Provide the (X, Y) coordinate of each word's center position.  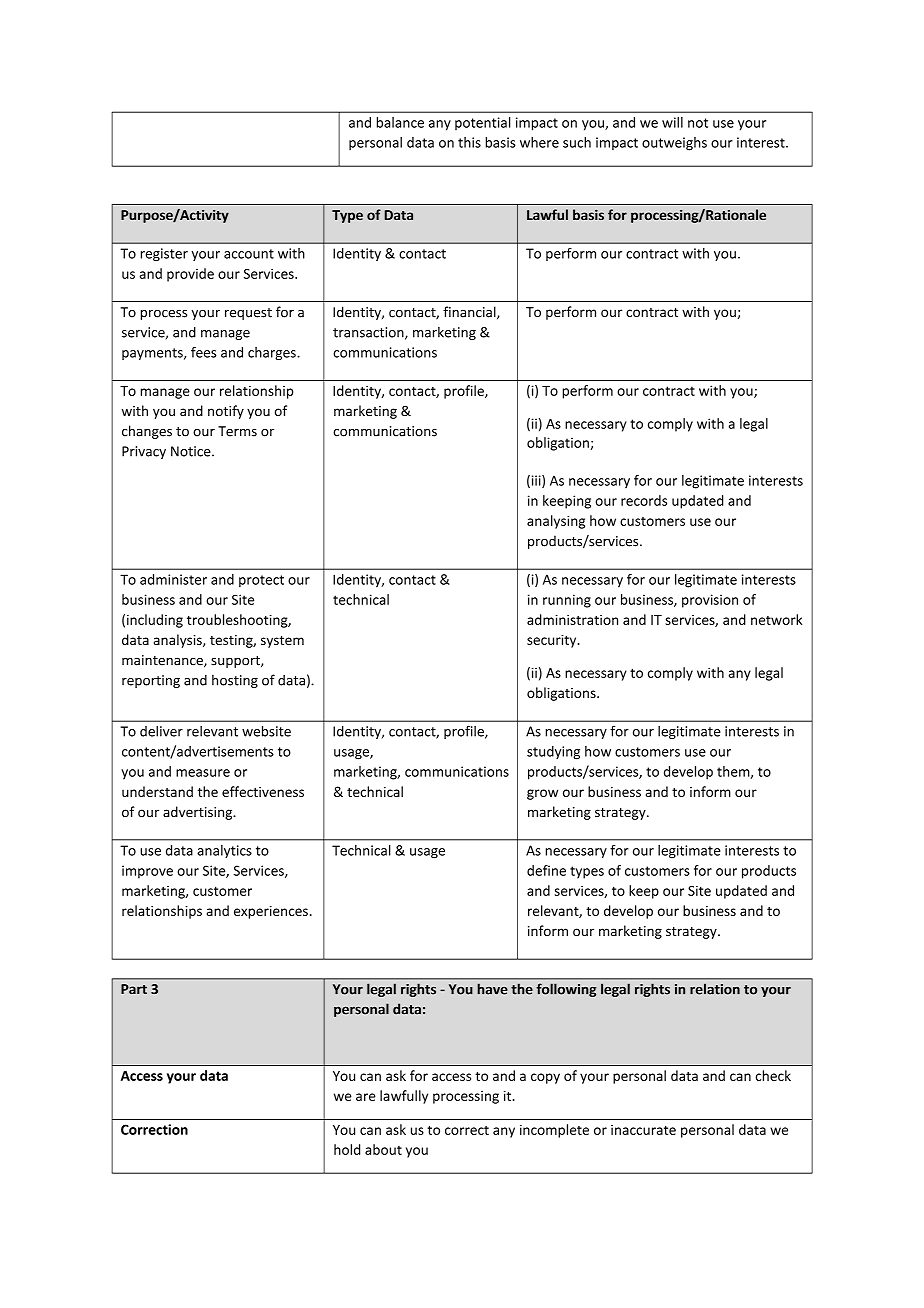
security (553, 641)
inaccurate (643, 1130)
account (249, 254)
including (155, 621)
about (383, 1149)
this (469, 142)
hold (347, 1149)
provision (710, 601)
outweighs (674, 144)
